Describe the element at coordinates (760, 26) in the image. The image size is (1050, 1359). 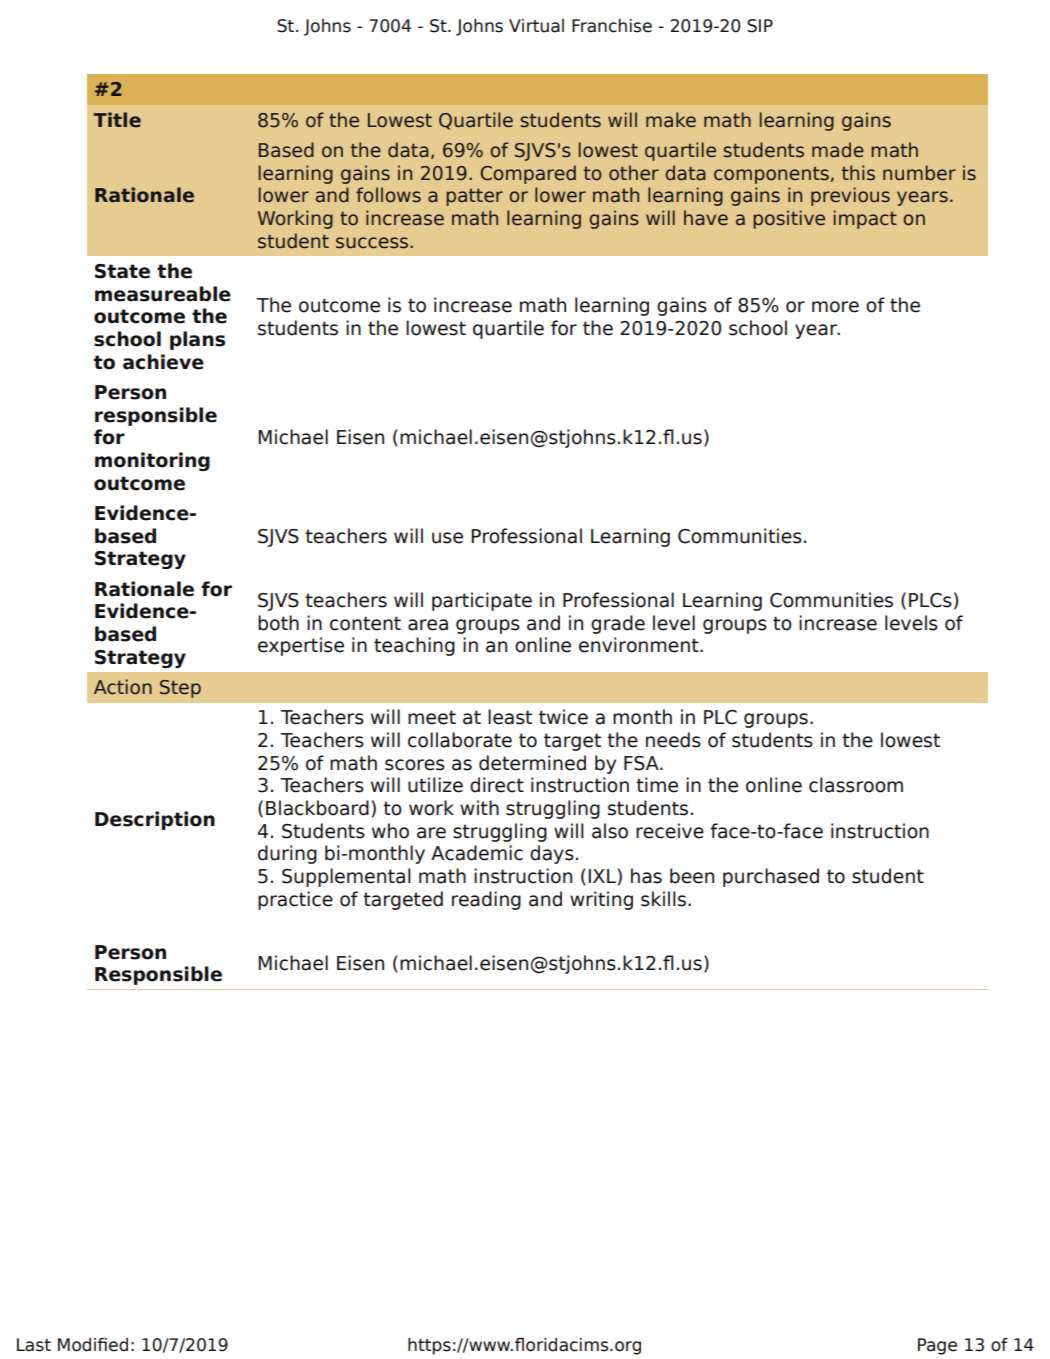
I see `SIP` at that location.
